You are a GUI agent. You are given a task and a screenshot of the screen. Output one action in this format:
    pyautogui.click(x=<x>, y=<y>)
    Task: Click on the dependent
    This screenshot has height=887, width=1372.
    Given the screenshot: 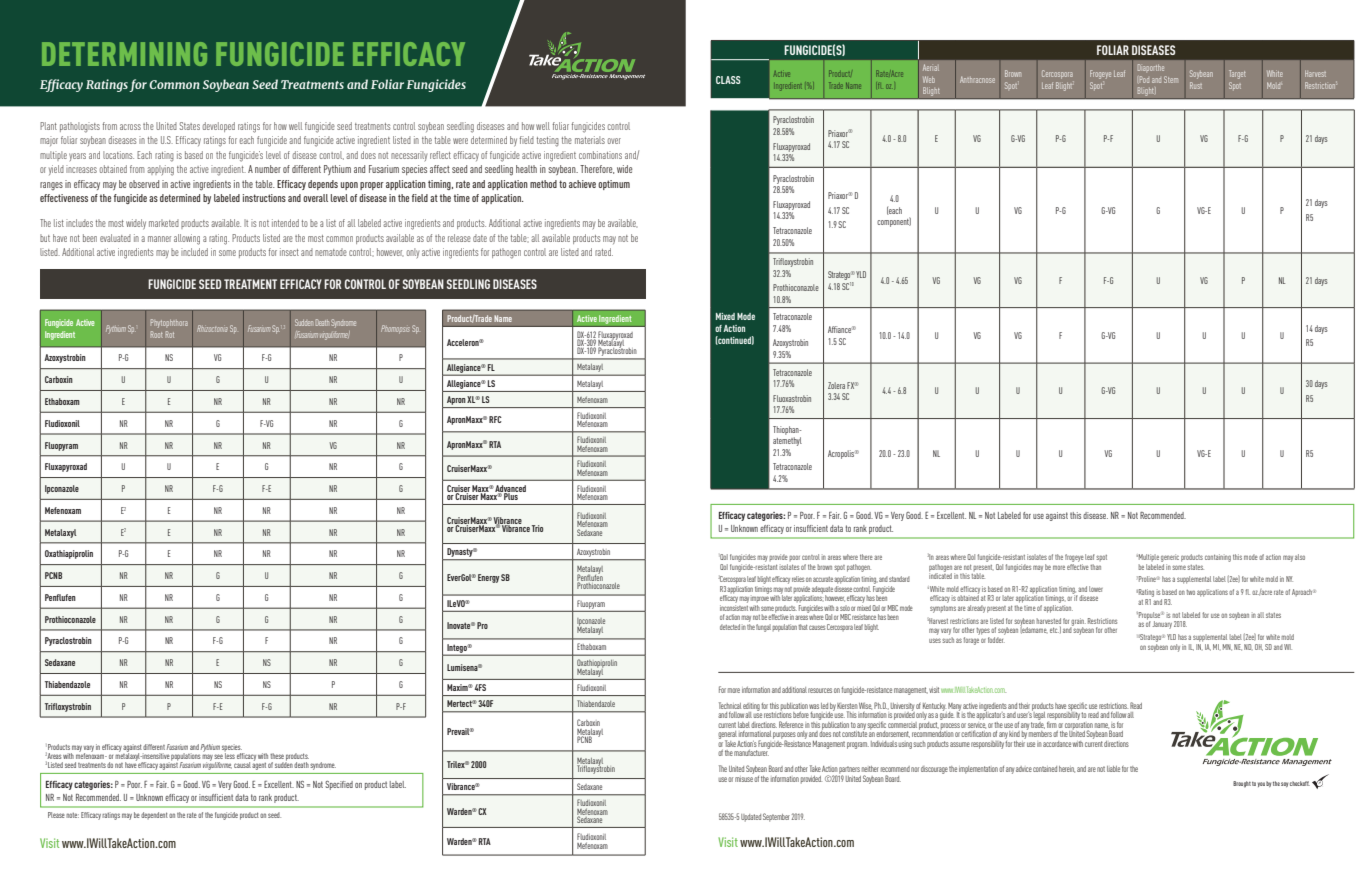 What is the action you would take?
    pyautogui.click(x=154, y=815)
